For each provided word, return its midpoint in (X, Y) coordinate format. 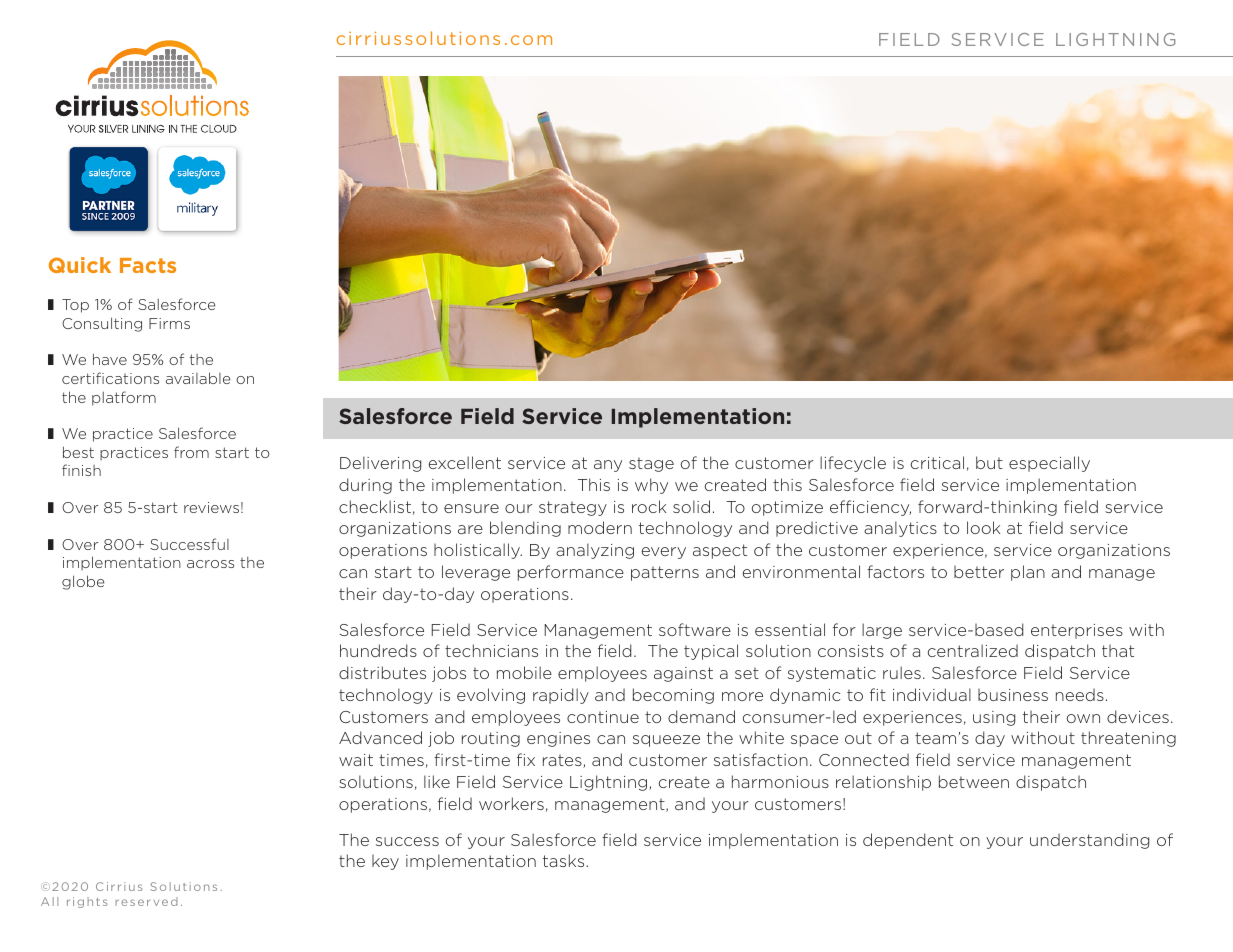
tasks (565, 860)
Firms (169, 323)
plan (1028, 573)
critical (937, 462)
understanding (1089, 841)
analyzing (595, 551)
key (385, 862)
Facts (148, 265)
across (210, 564)
